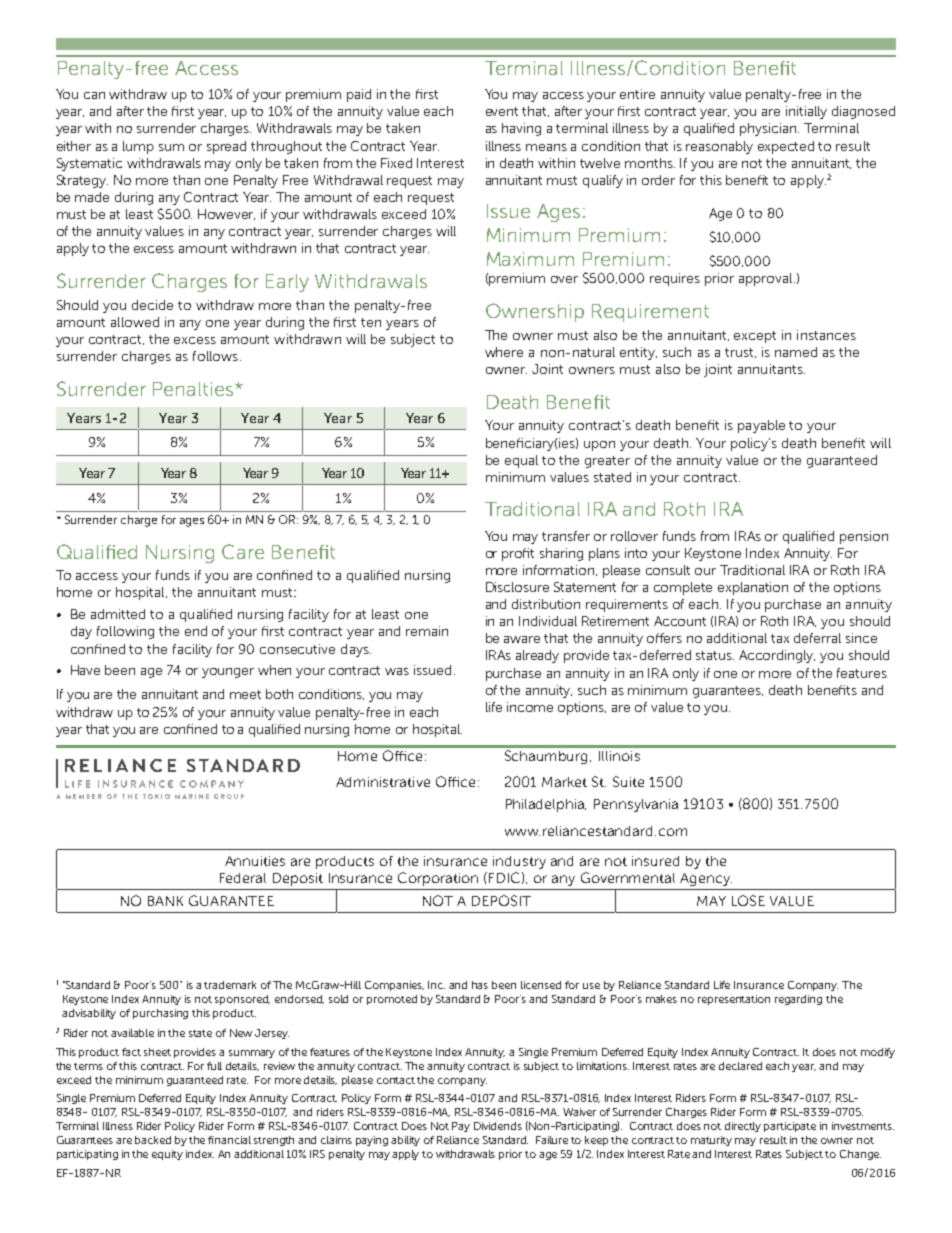 This screenshot has width=952, height=1233. What do you see at coordinates (546, 805) in the screenshot?
I see `Philadelphia` at bounding box center [546, 805].
